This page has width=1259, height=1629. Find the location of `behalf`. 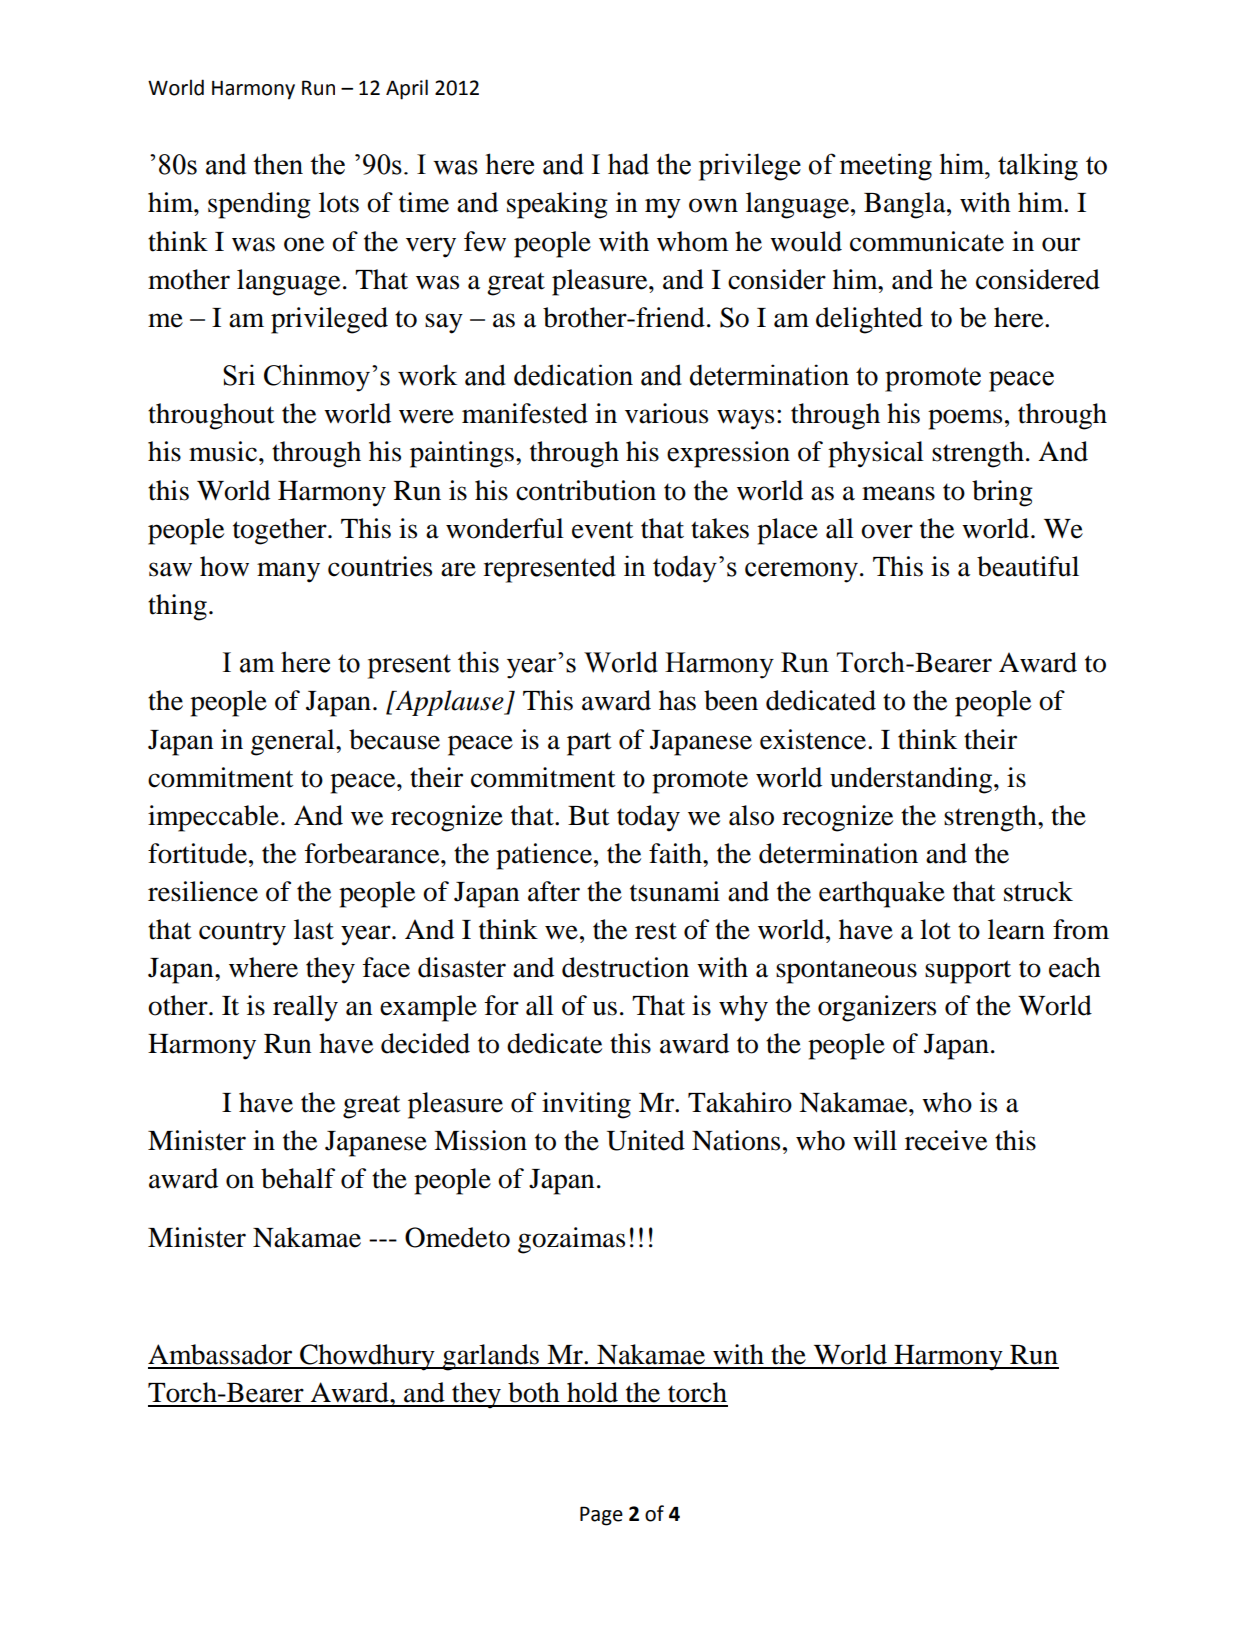

behalf is located at coordinates (298, 1178).
